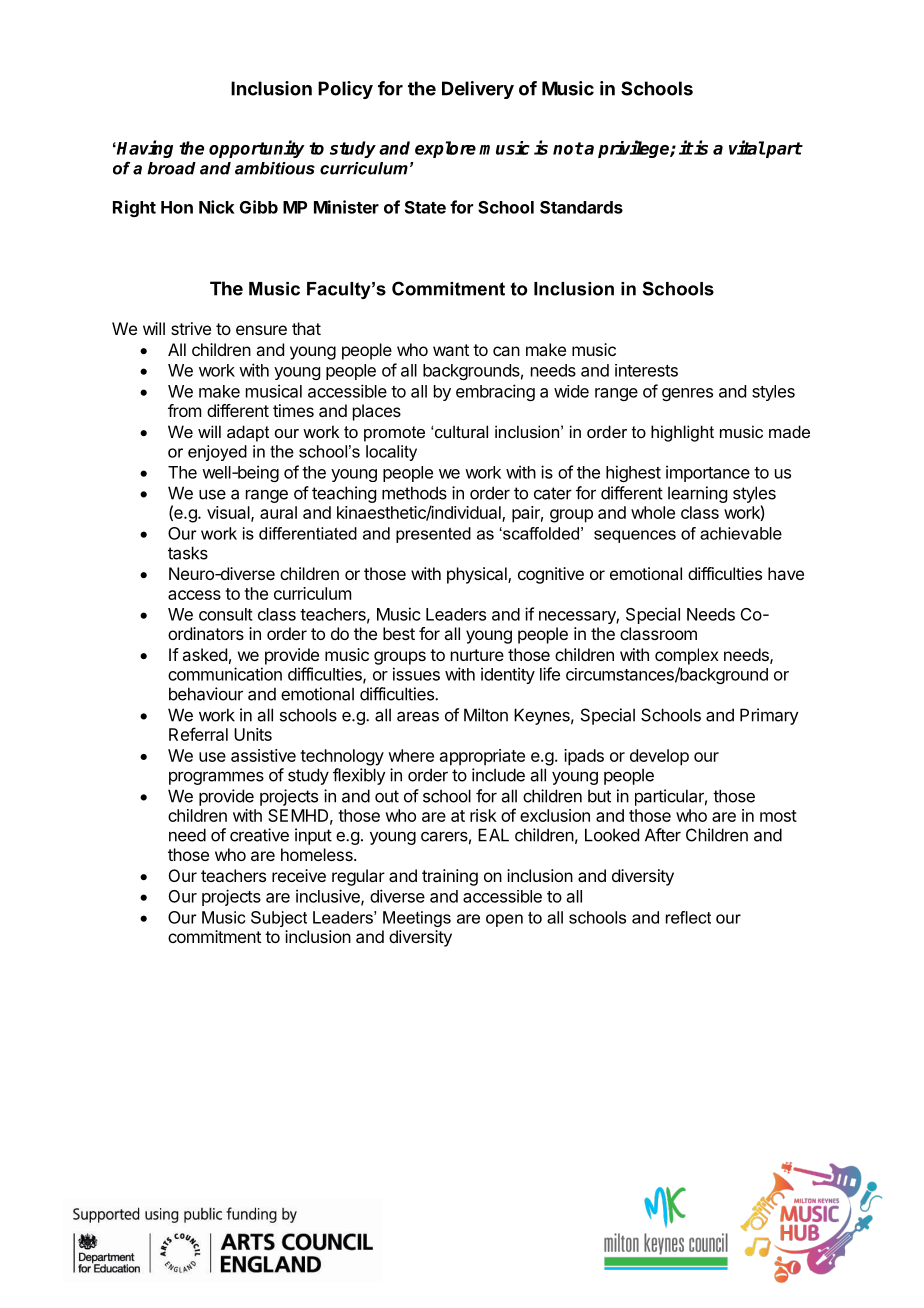  I want to click on Delivery, so click(478, 90).
